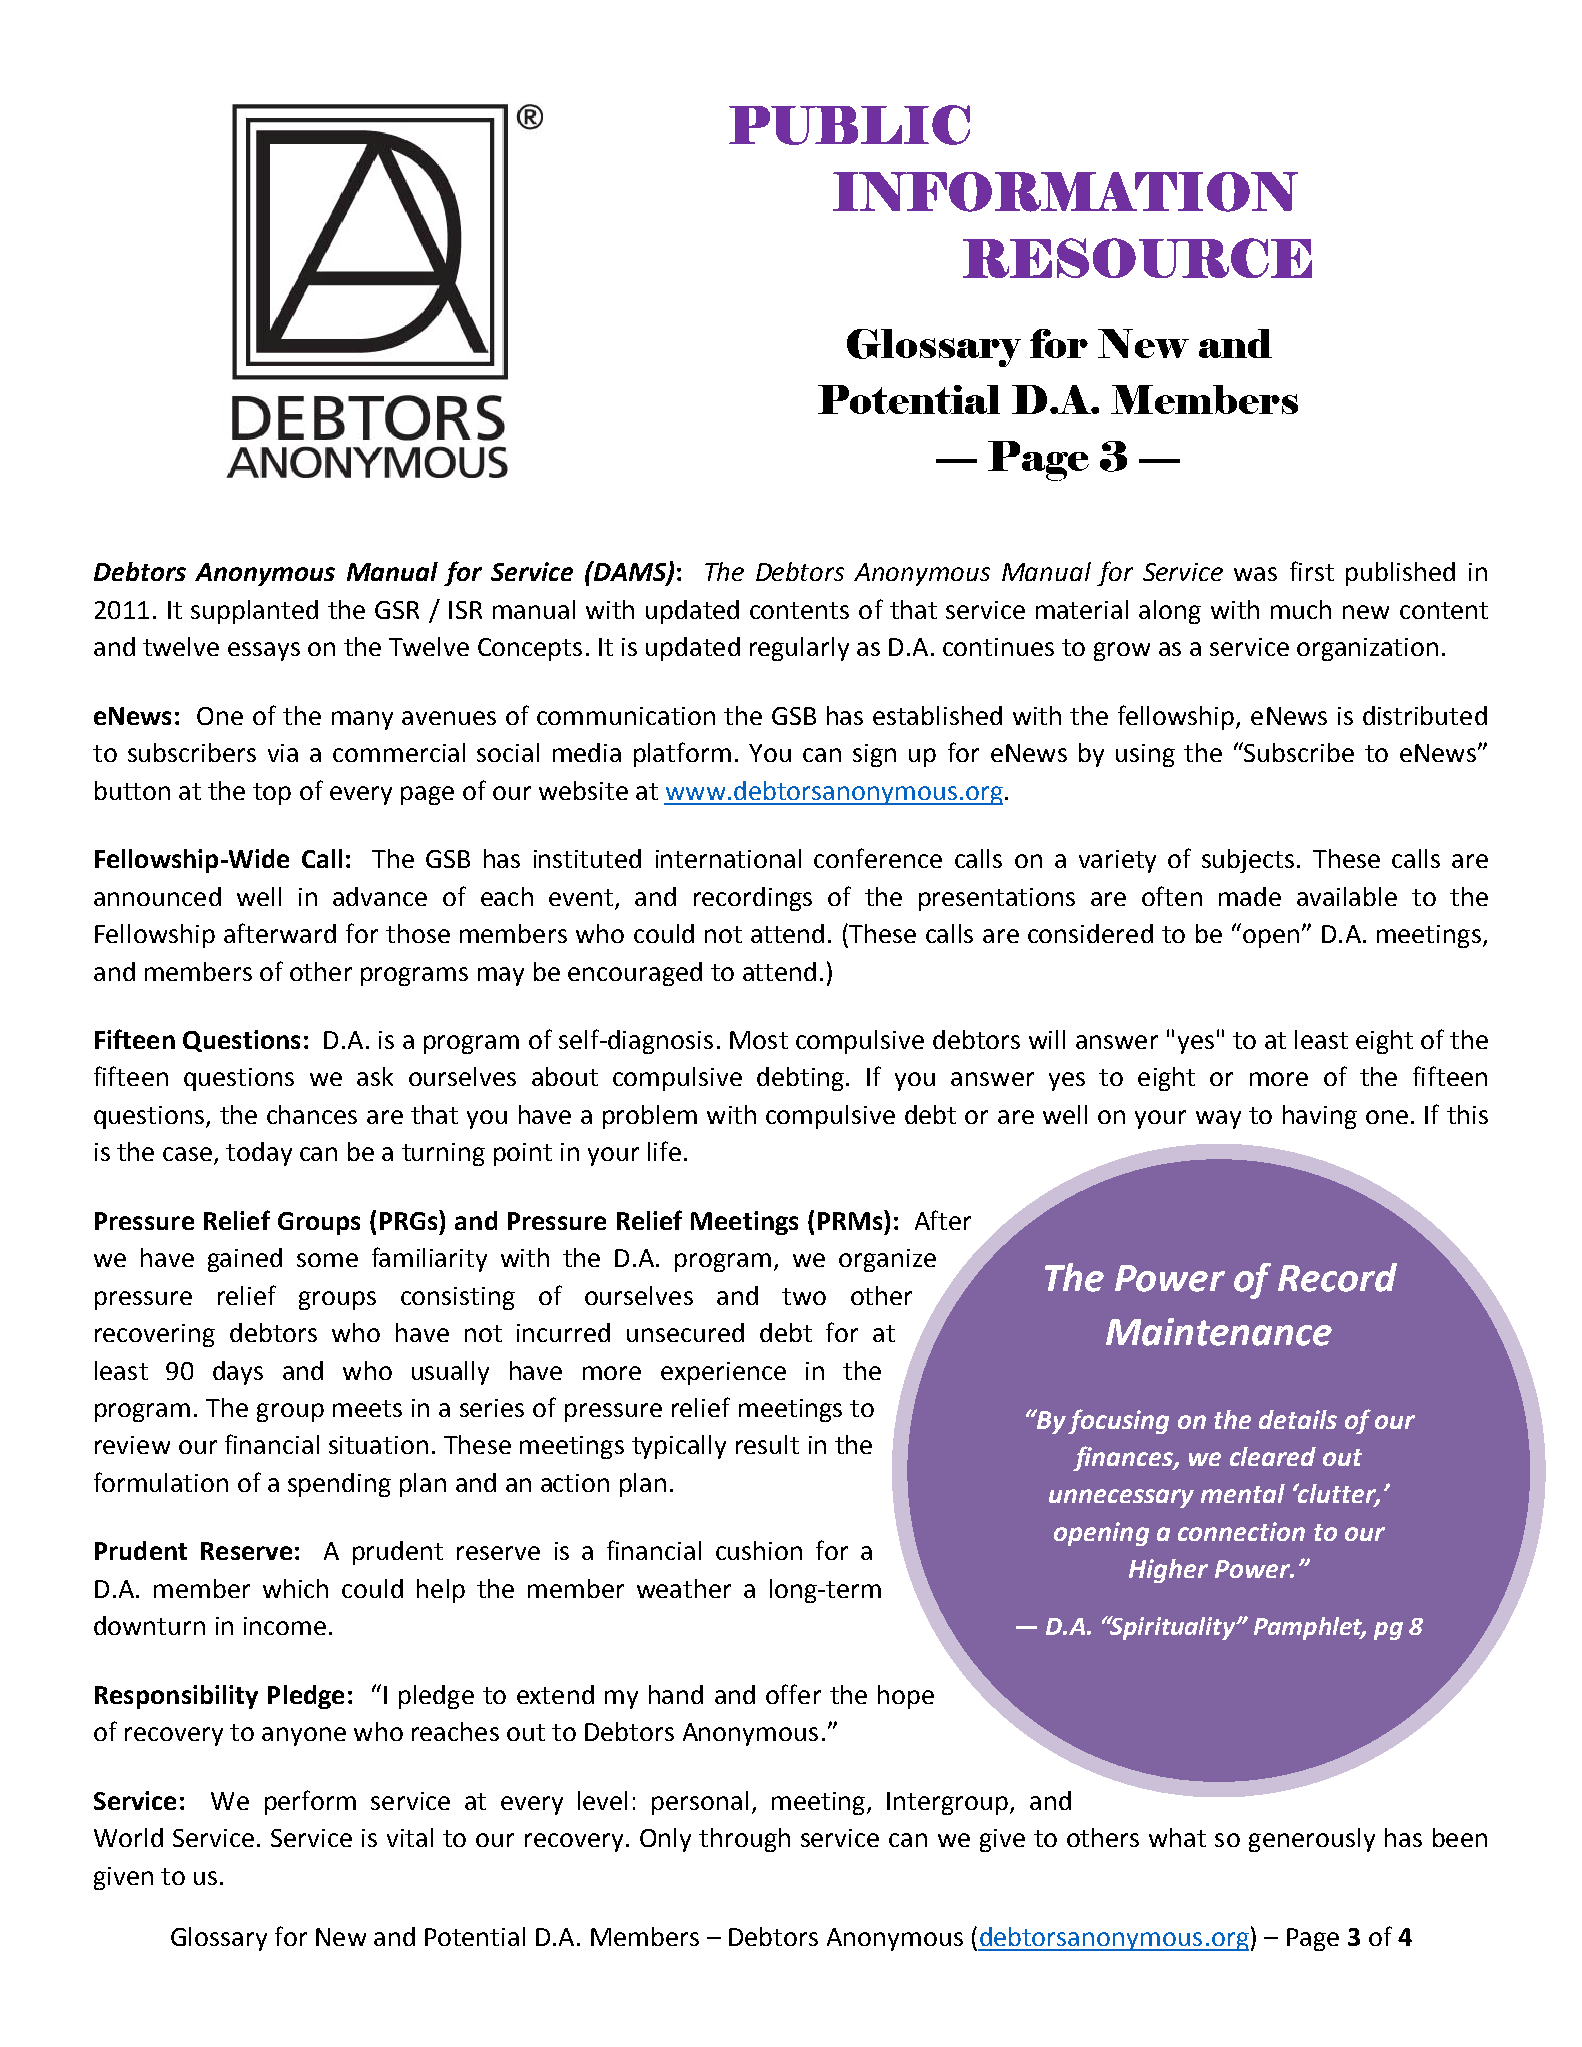  I want to click on Most, so click(759, 1040).
